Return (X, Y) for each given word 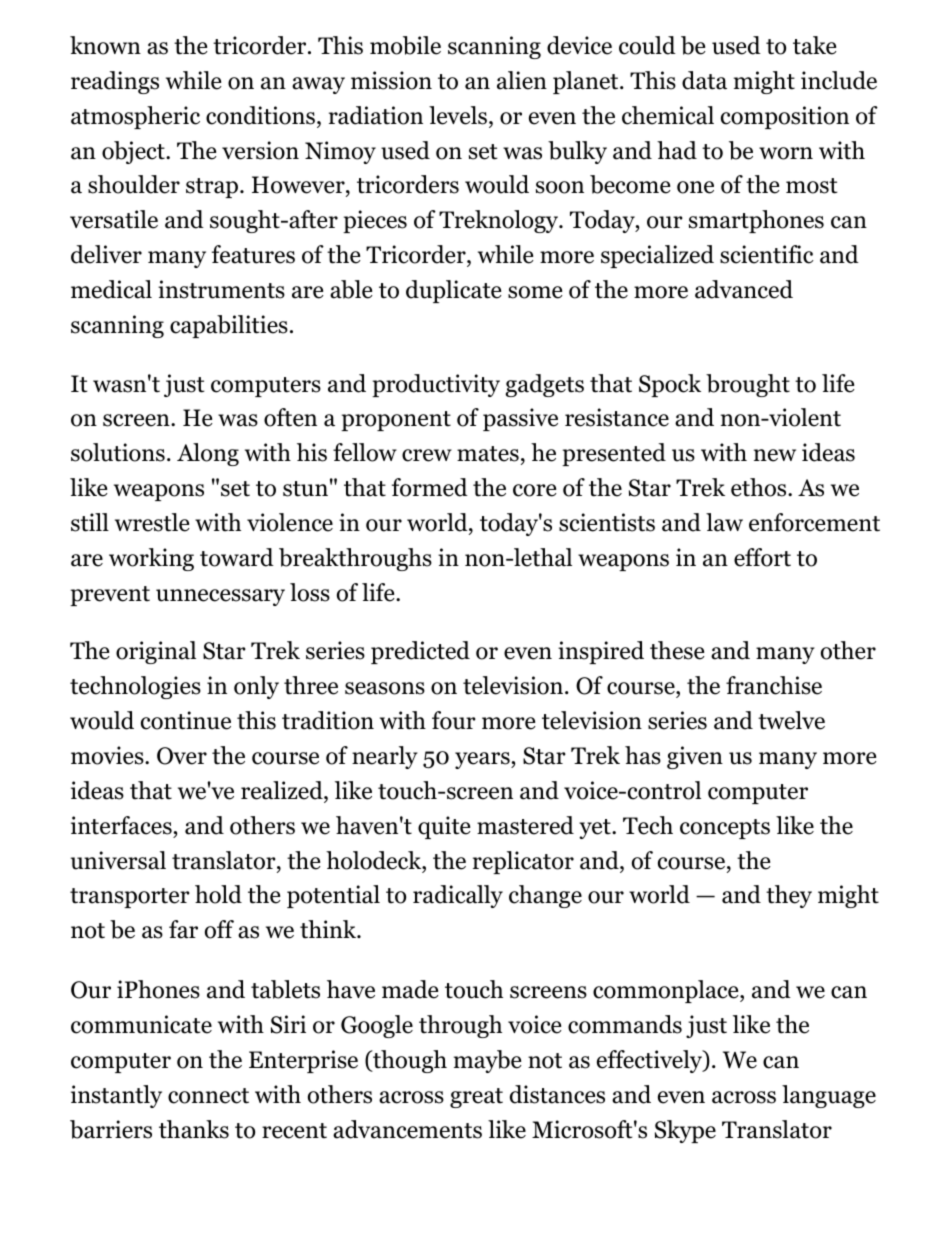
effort (762, 557)
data (704, 80)
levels (458, 115)
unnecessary (220, 597)
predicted (420, 652)
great (476, 1098)
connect (208, 1096)
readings (115, 82)
